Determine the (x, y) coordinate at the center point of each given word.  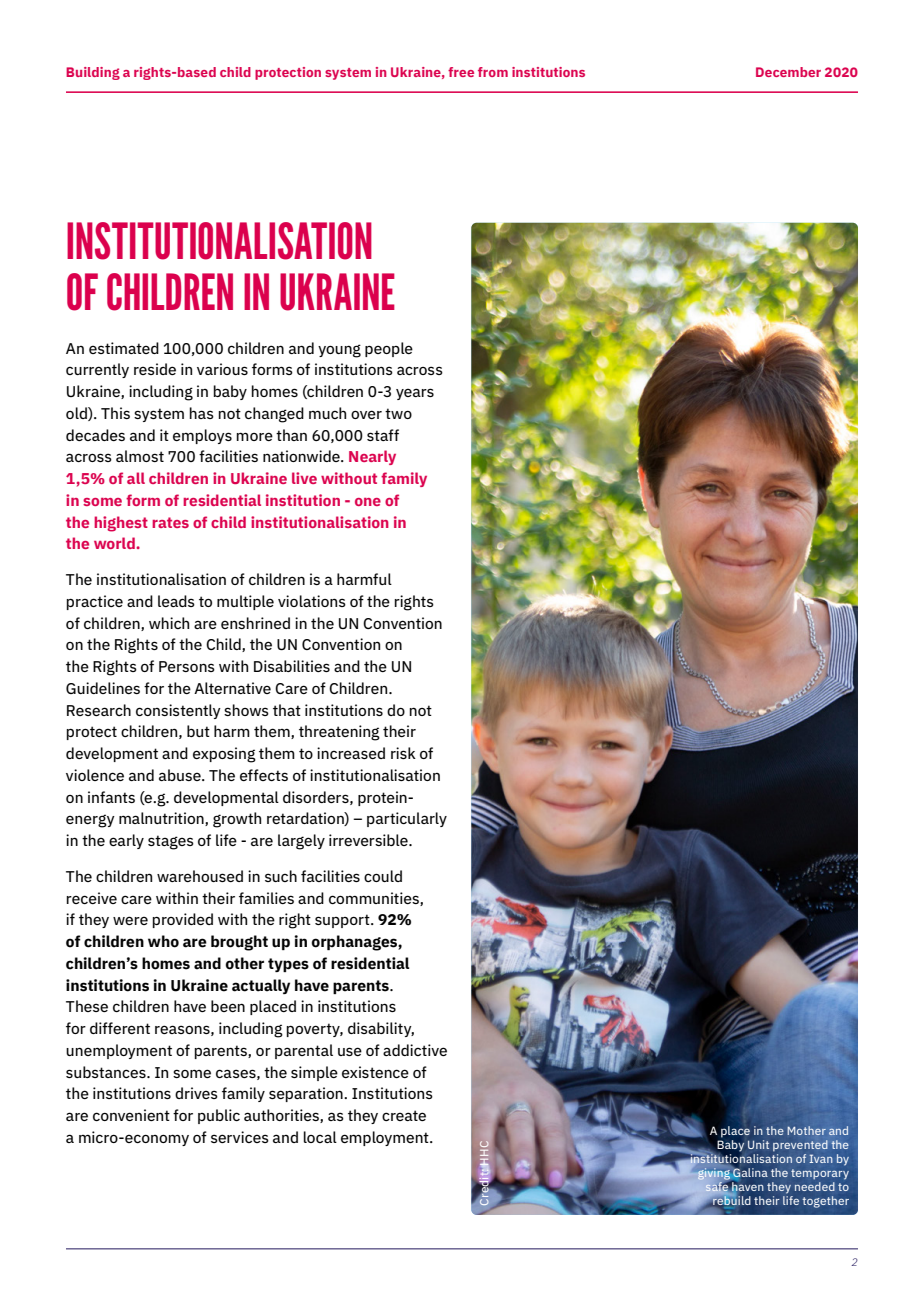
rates (170, 522)
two (398, 413)
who (163, 941)
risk (403, 753)
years (415, 394)
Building (93, 73)
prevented (800, 1145)
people (389, 349)
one (368, 502)
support (343, 921)
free (461, 72)
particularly (407, 819)
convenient (131, 1115)
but (198, 731)
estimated (124, 348)
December (788, 72)
